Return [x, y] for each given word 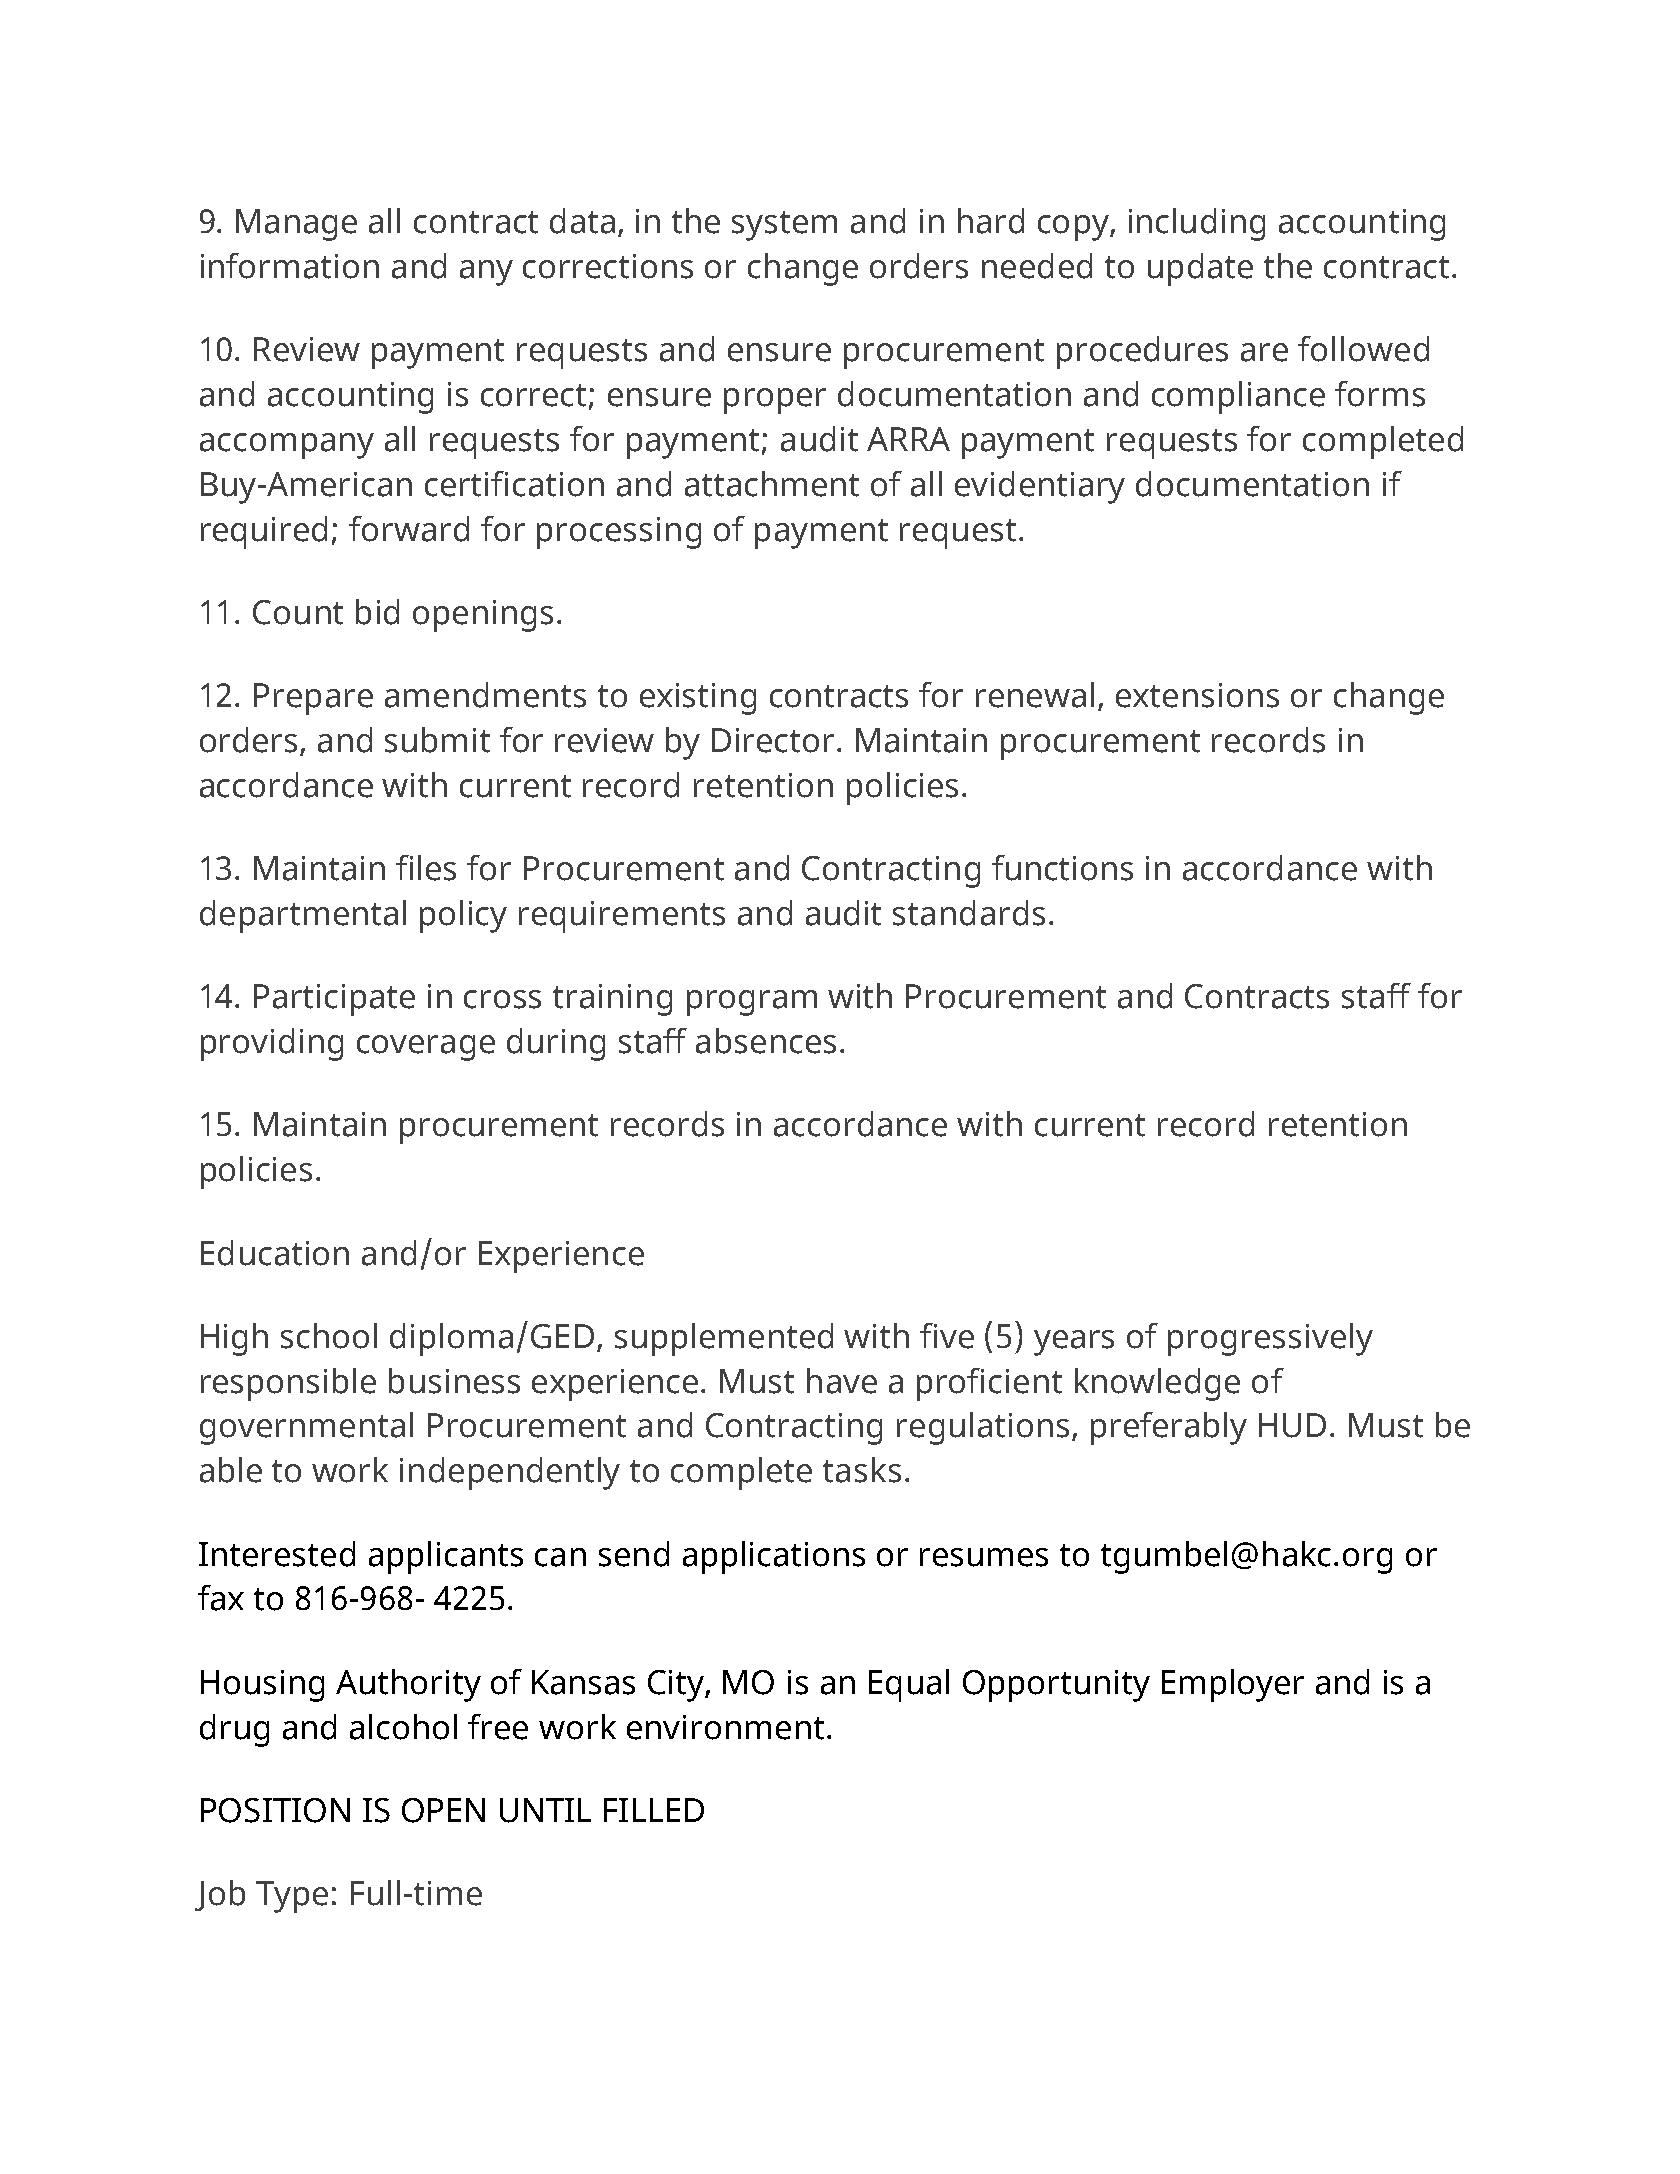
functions [1062, 868]
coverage [426, 1048]
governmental [306, 1428]
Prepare [313, 699]
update [1200, 269]
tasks [862, 1470]
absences [766, 1041]
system [784, 226]
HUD [1292, 1425]
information [290, 266]
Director [773, 740]
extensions [1197, 695]
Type [292, 1897]
